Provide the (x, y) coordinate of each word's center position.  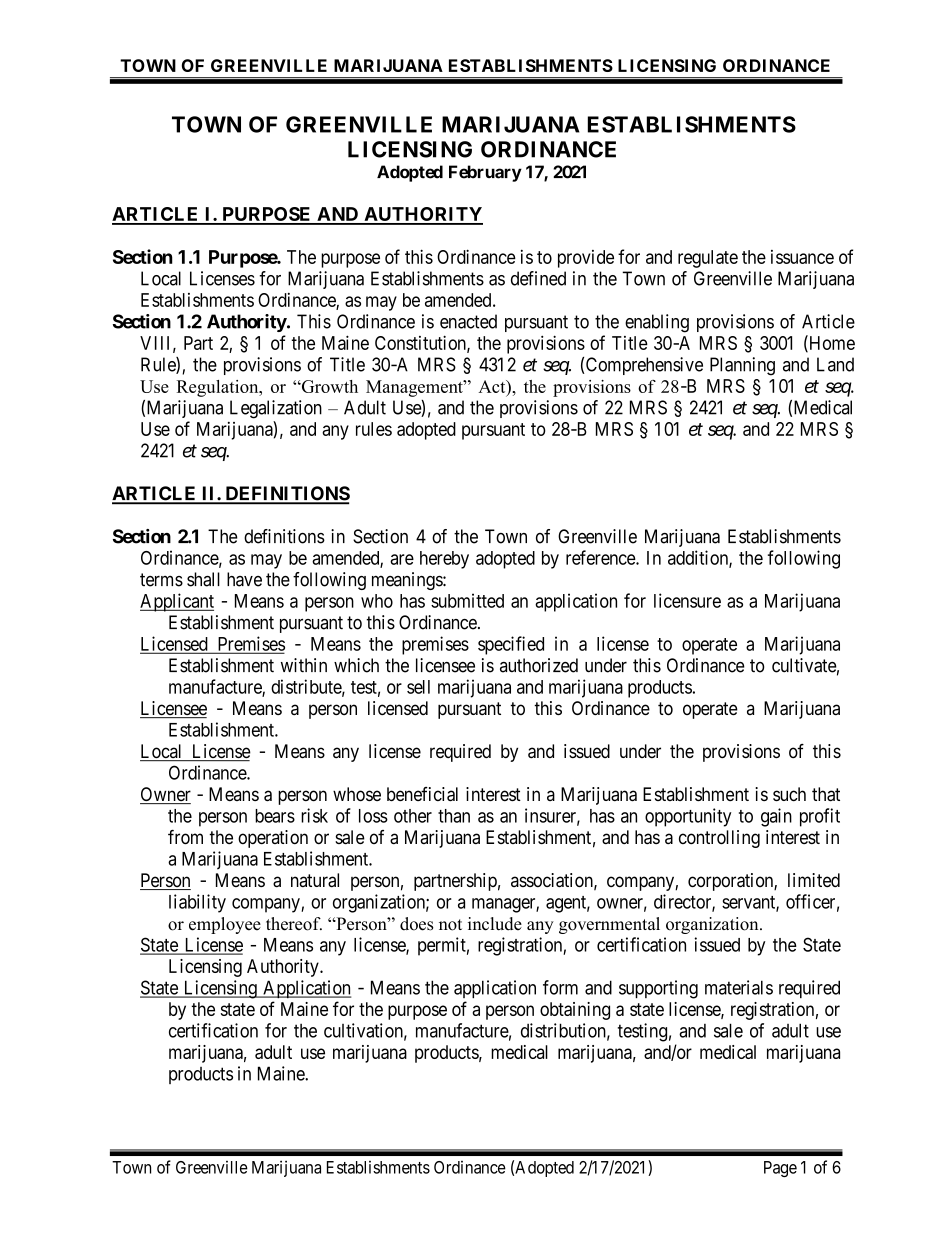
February (485, 173)
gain (776, 817)
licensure (687, 600)
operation (273, 839)
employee (225, 925)
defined (538, 278)
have (244, 579)
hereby (444, 560)
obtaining (575, 1011)
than (454, 816)
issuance (802, 257)
